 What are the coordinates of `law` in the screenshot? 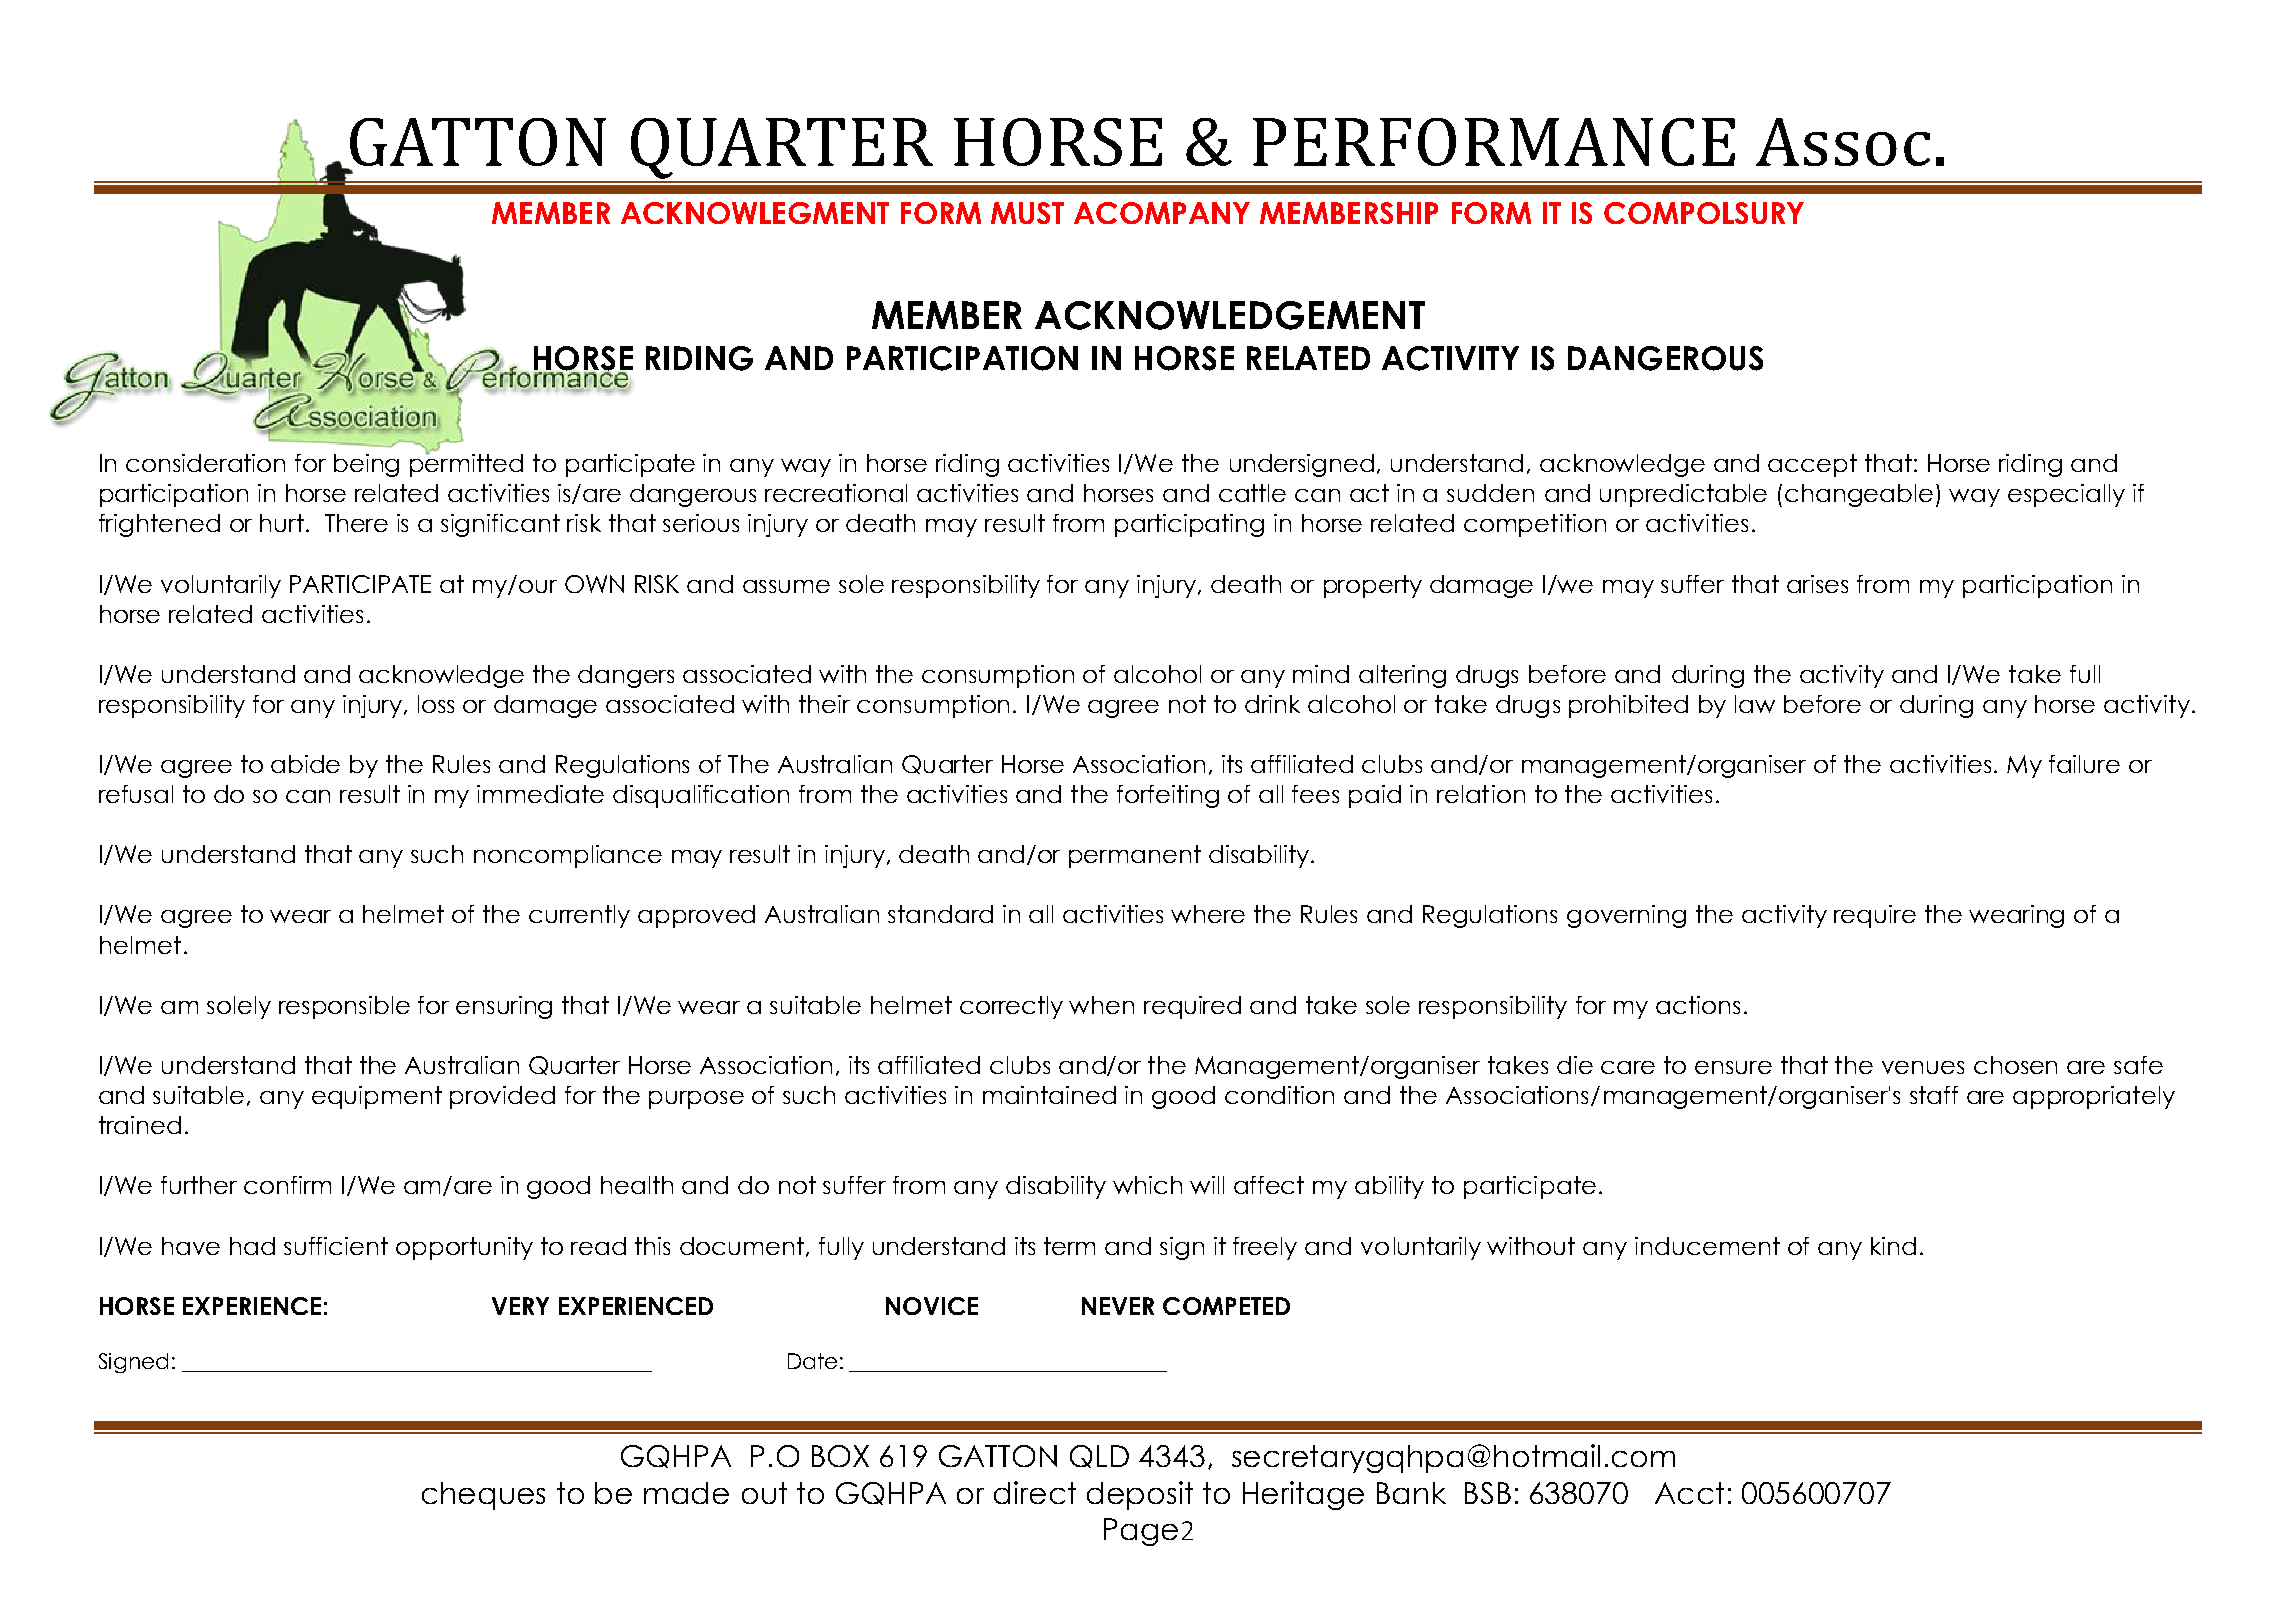 It's located at (1755, 704).
